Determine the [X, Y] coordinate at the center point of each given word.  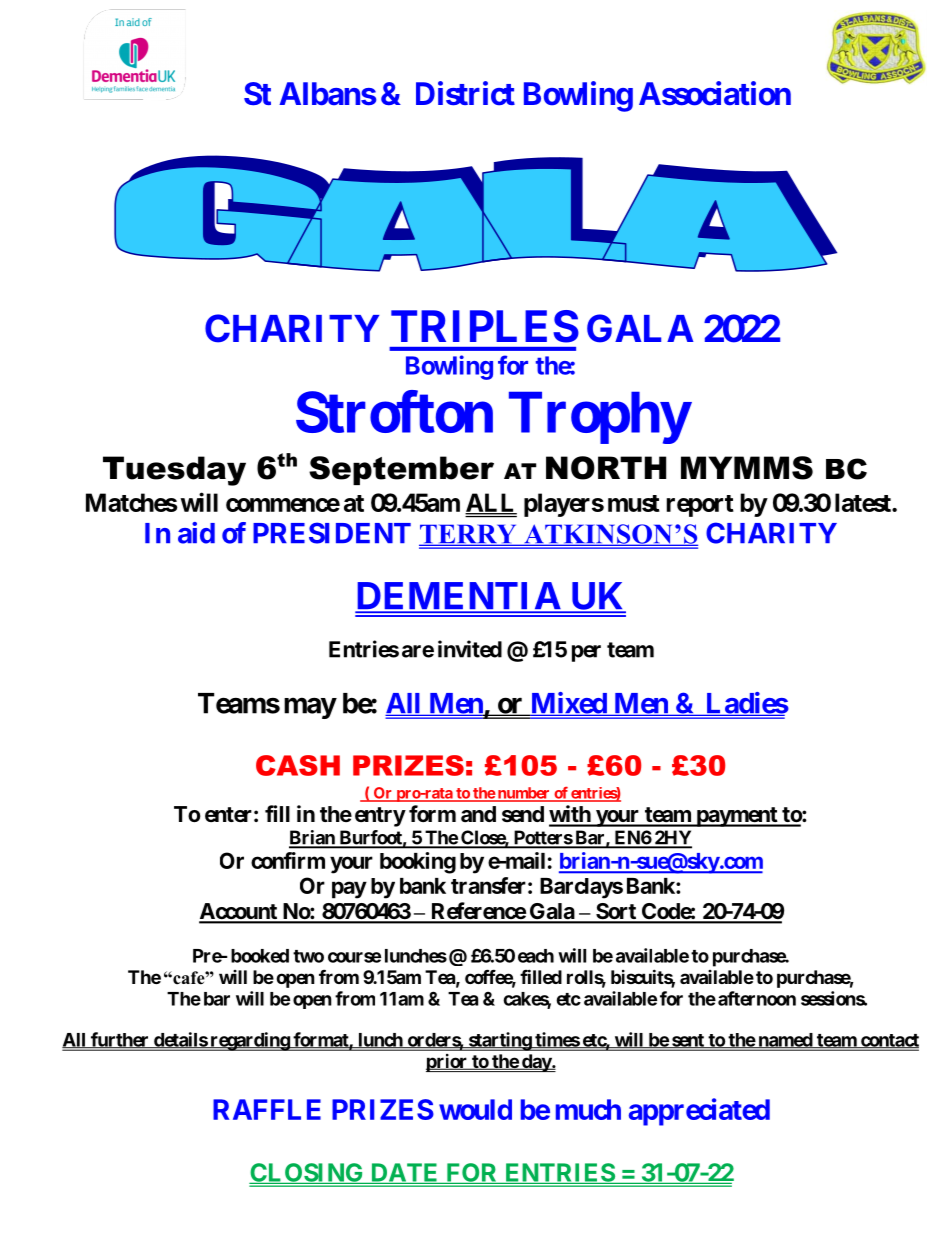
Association [715, 93]
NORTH [606, 468]
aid [196, 533]
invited [470, 649]
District [465, 93]
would [475, 1109]
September [401, 470]
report [700, 506]
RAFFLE [267, 1109]
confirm [288, 860]
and [478, 814]
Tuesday [174, 471]
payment [736, 817]
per [586, 653]
